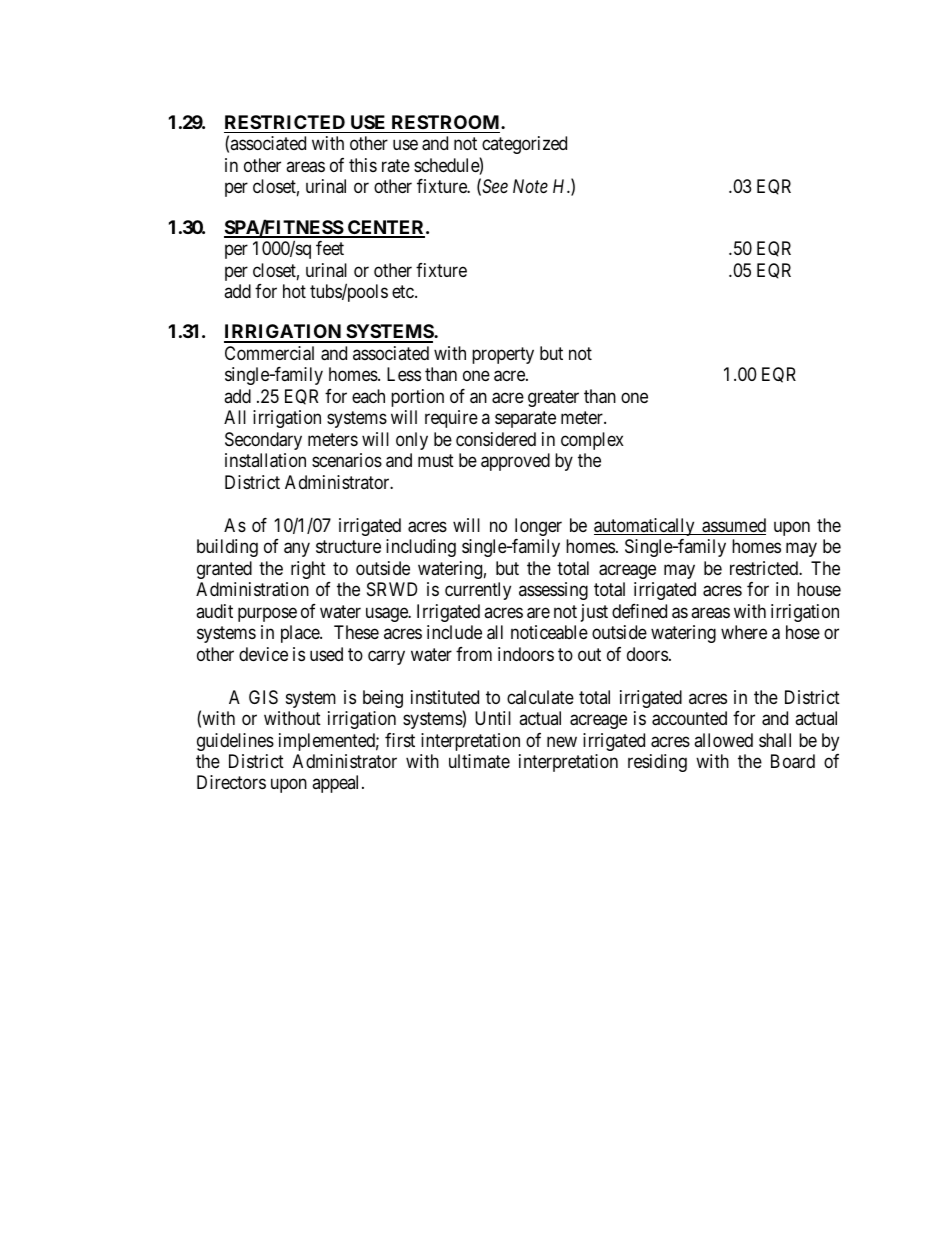  I want to click on where, so click(744, 632).
